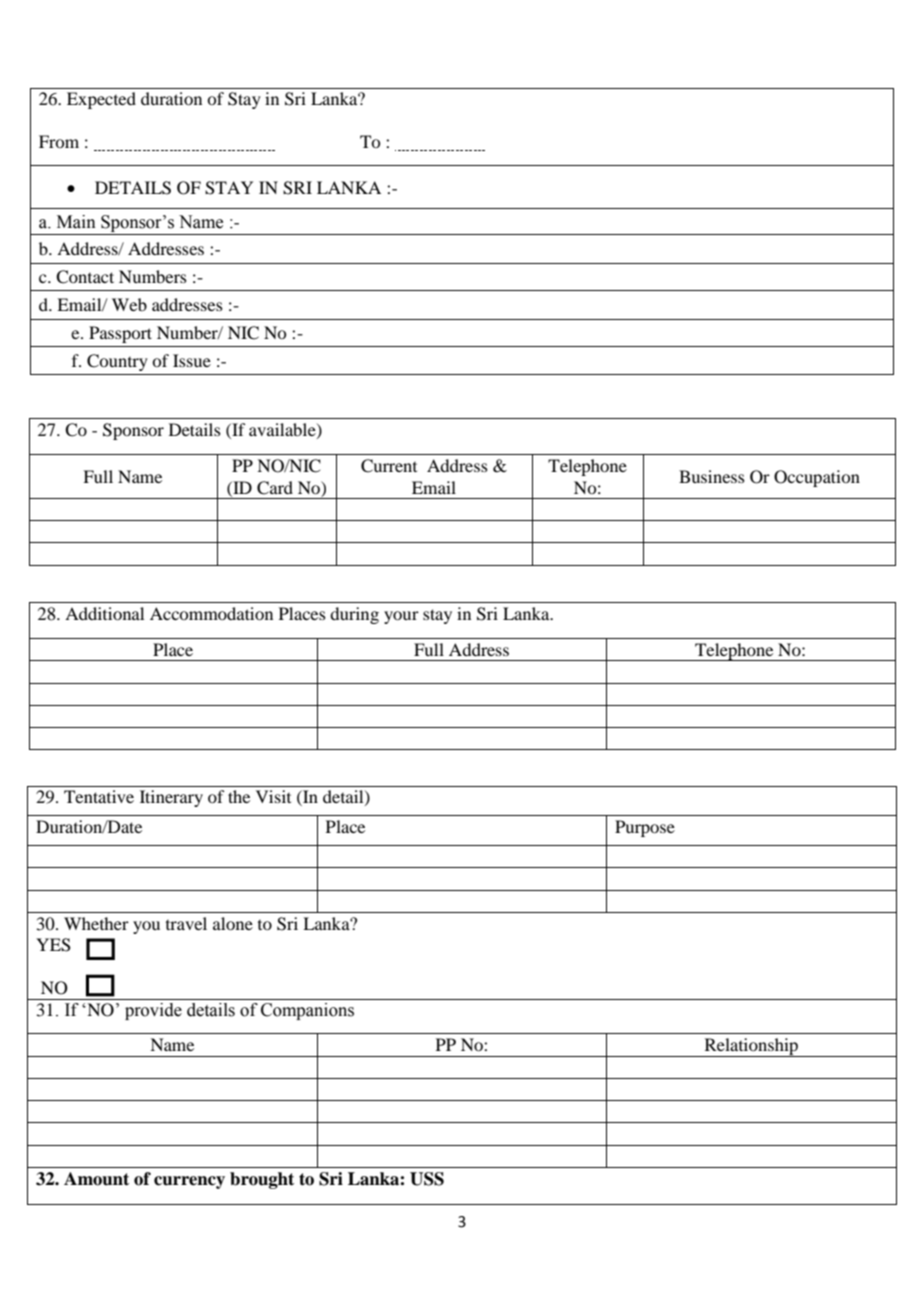 The width and height of the image is (924, 1308). I want to click on Occupation, so click(817, 478).
